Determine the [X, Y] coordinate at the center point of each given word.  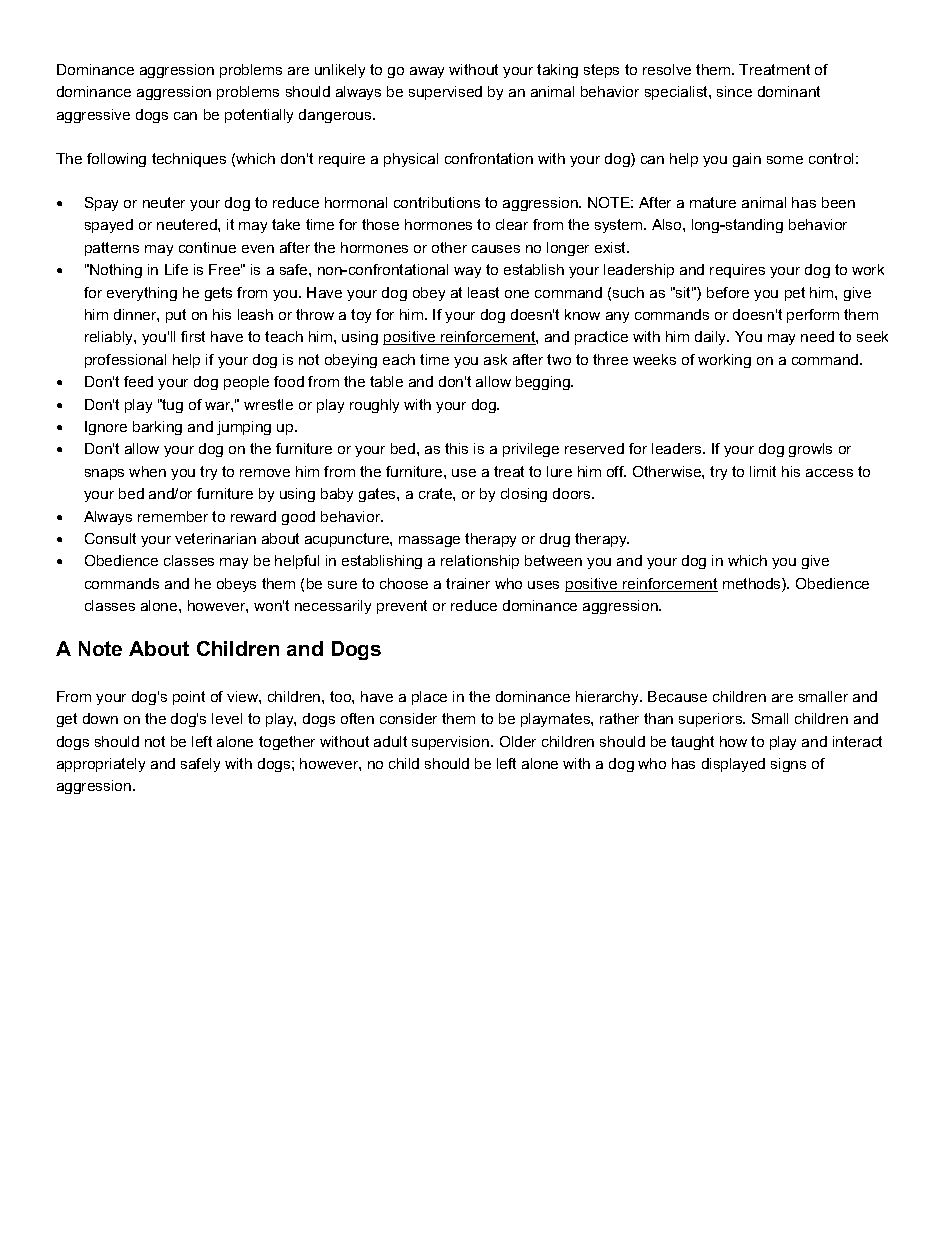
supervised [445, 93]
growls [810, 450]
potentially [259, 116]
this [456, 448]
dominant [789, 91]
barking [157, 428]
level [227, 718]
